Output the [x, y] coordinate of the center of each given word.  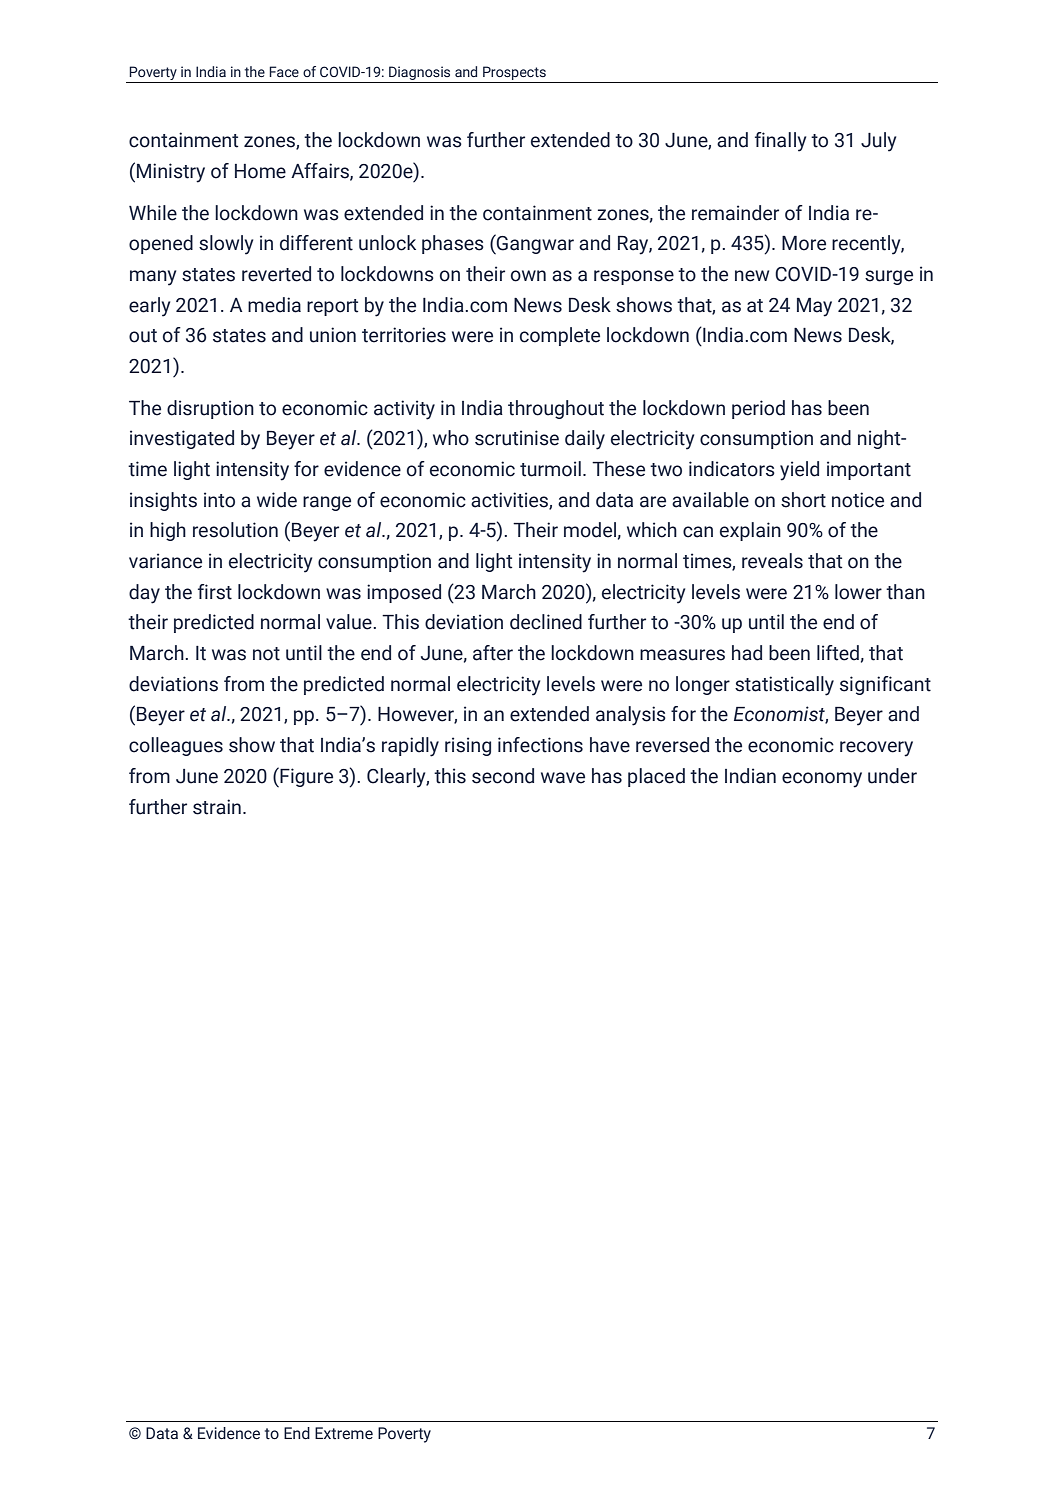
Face [284, 71]
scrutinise [517, 438]
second [503, 776]
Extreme [344, 1433]
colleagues [176, 746]
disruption [210, 409]
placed [656, 777]
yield [799, 471]
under [892, 776]
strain [217, 807]
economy [822, 780]
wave [563, 778]
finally [780, 142]
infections [540, 745]
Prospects [514, 73]
